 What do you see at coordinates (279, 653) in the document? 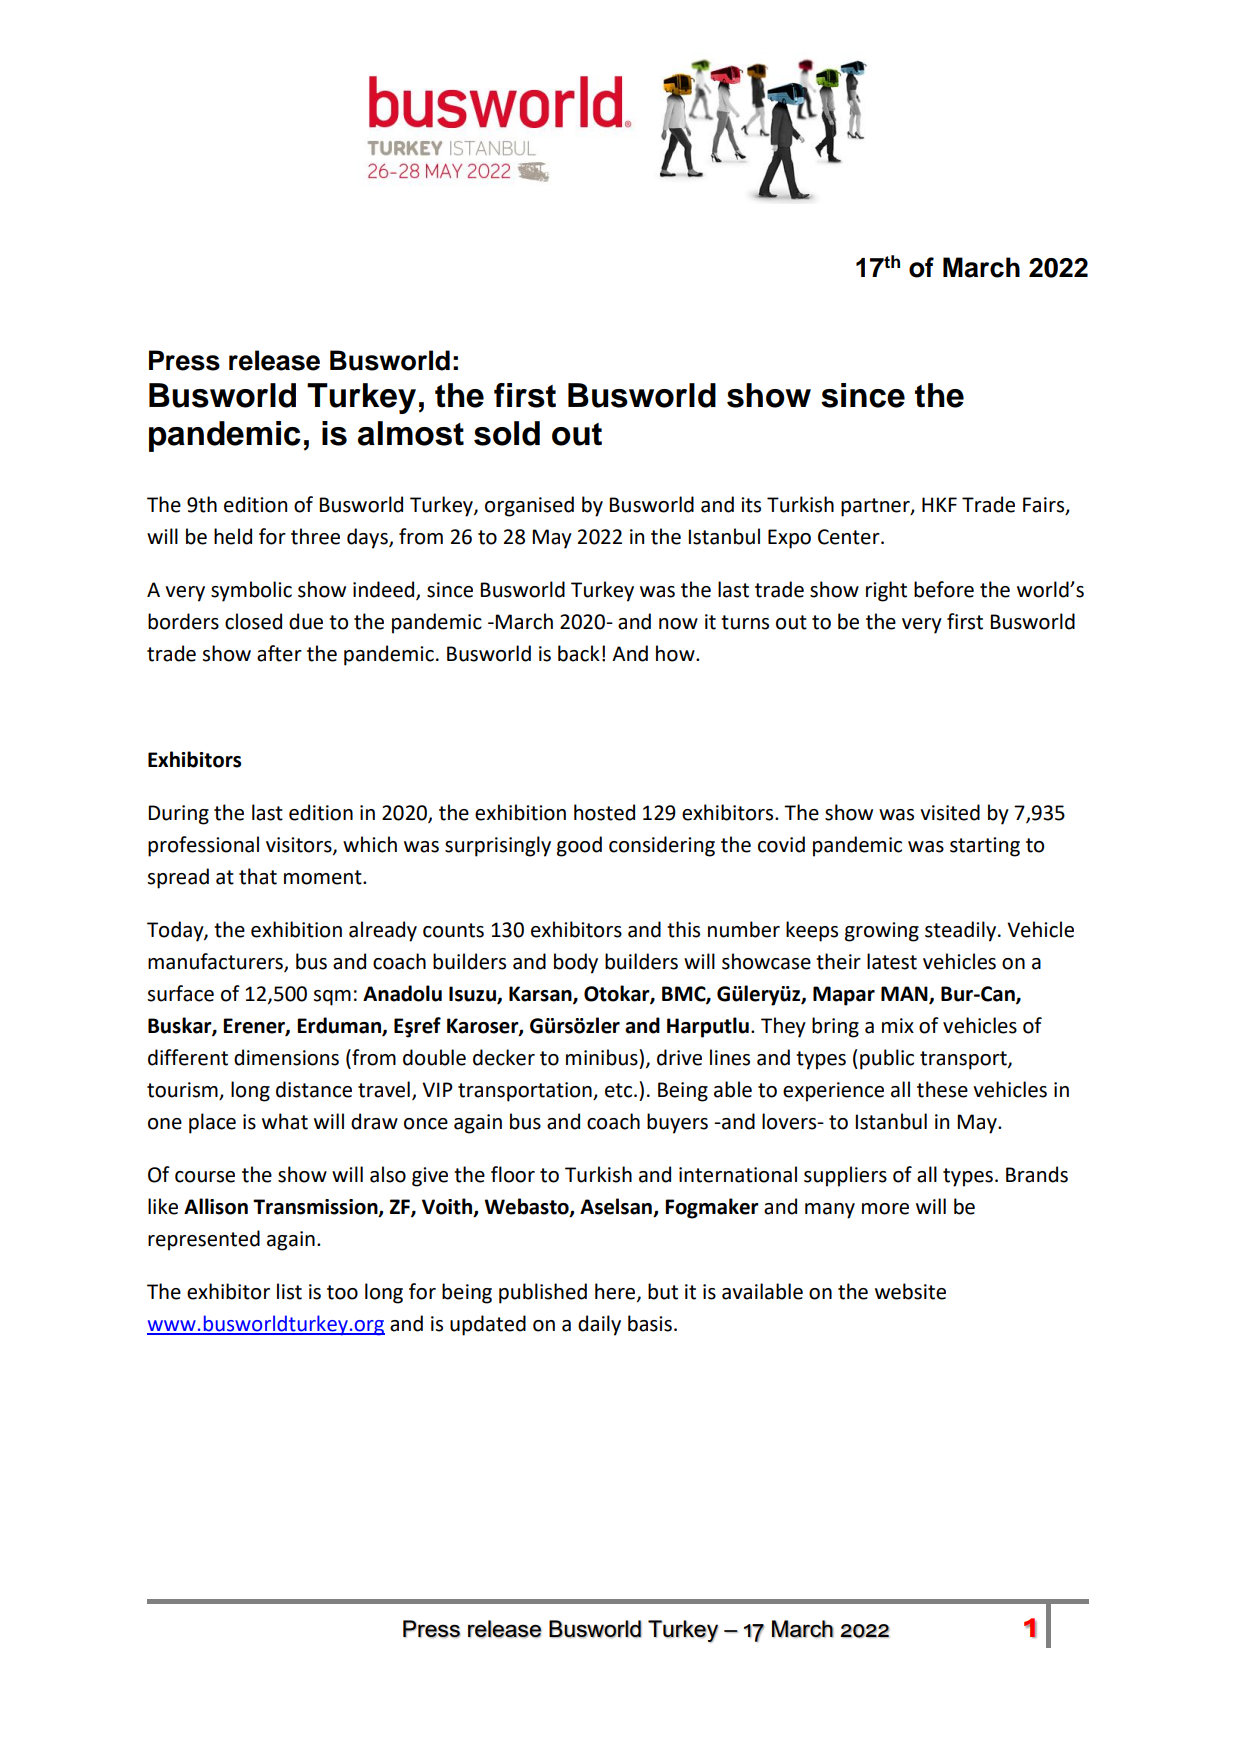
I see `after` at bounding box center [279, 653].
